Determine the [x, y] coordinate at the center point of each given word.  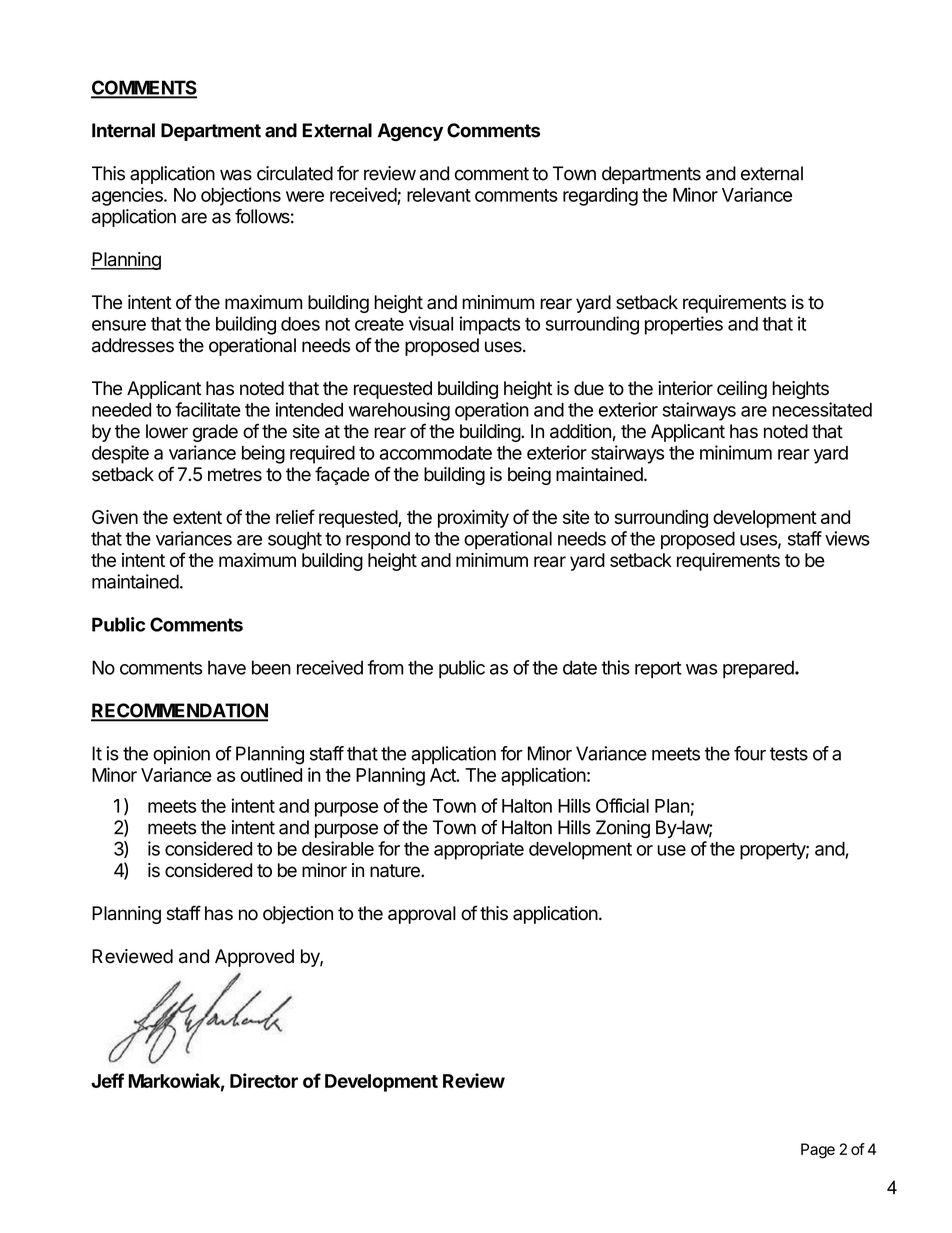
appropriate [479, 850]
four [750, 753]
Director [264, 1080]
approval [422, 915]
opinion [181, 755]
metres [235, 475]
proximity [473, 519]
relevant [439, 195]
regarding [600, 196]
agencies [128, 196]
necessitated [822, 409]
